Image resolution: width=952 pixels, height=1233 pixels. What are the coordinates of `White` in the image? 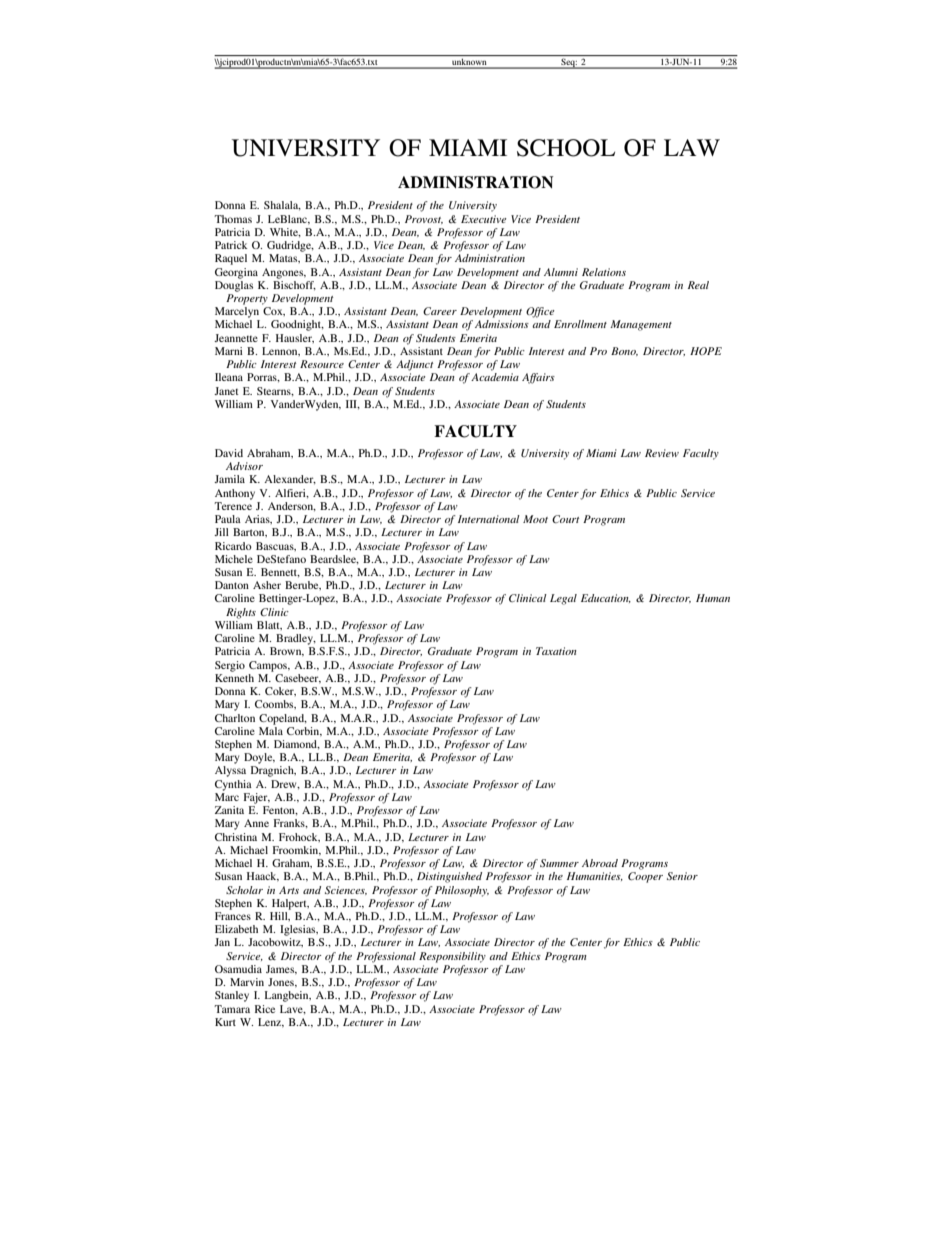 It's located at (285, 233).
